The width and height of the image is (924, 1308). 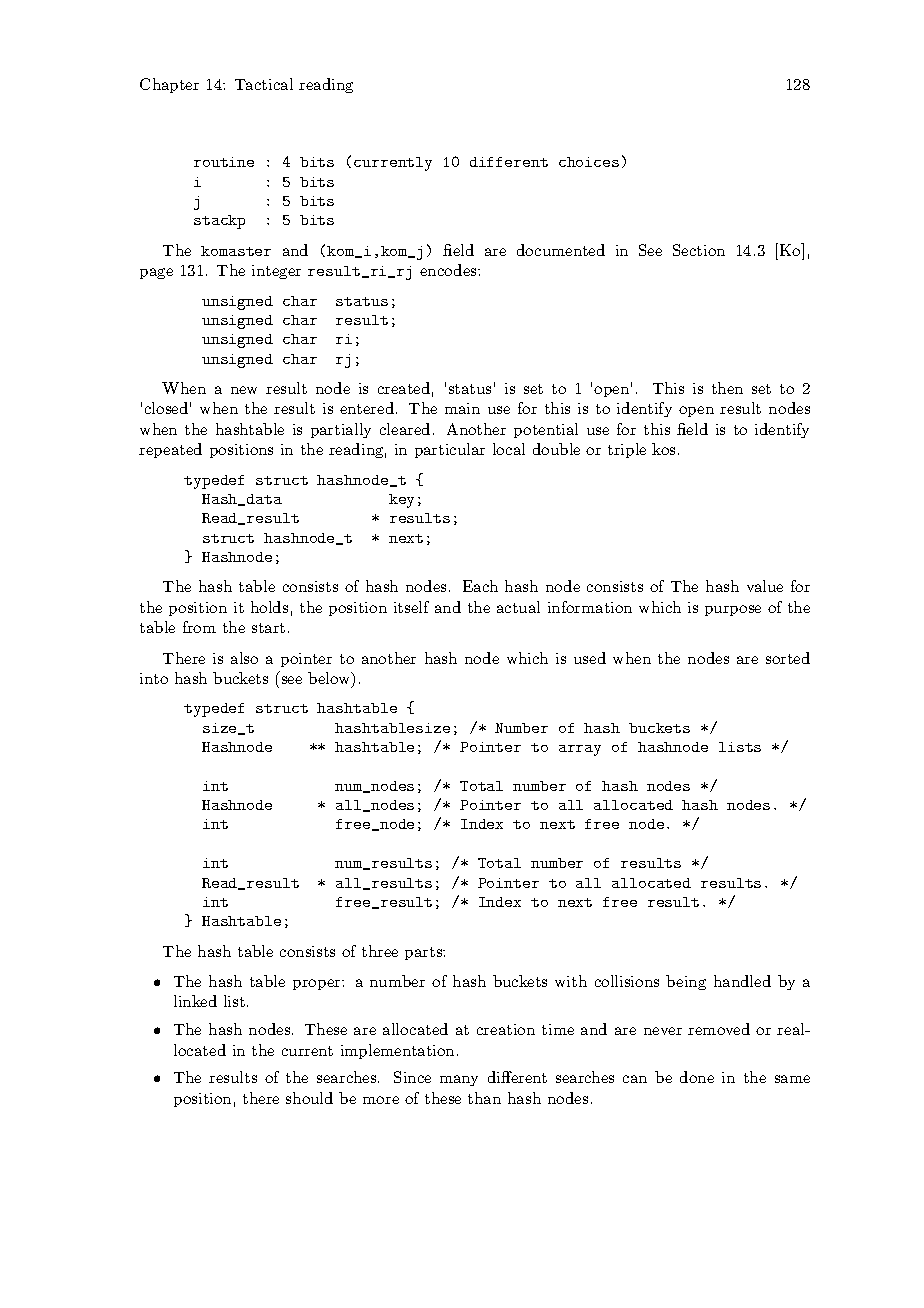 I want to click on Section, so click(x=699, y=250).
